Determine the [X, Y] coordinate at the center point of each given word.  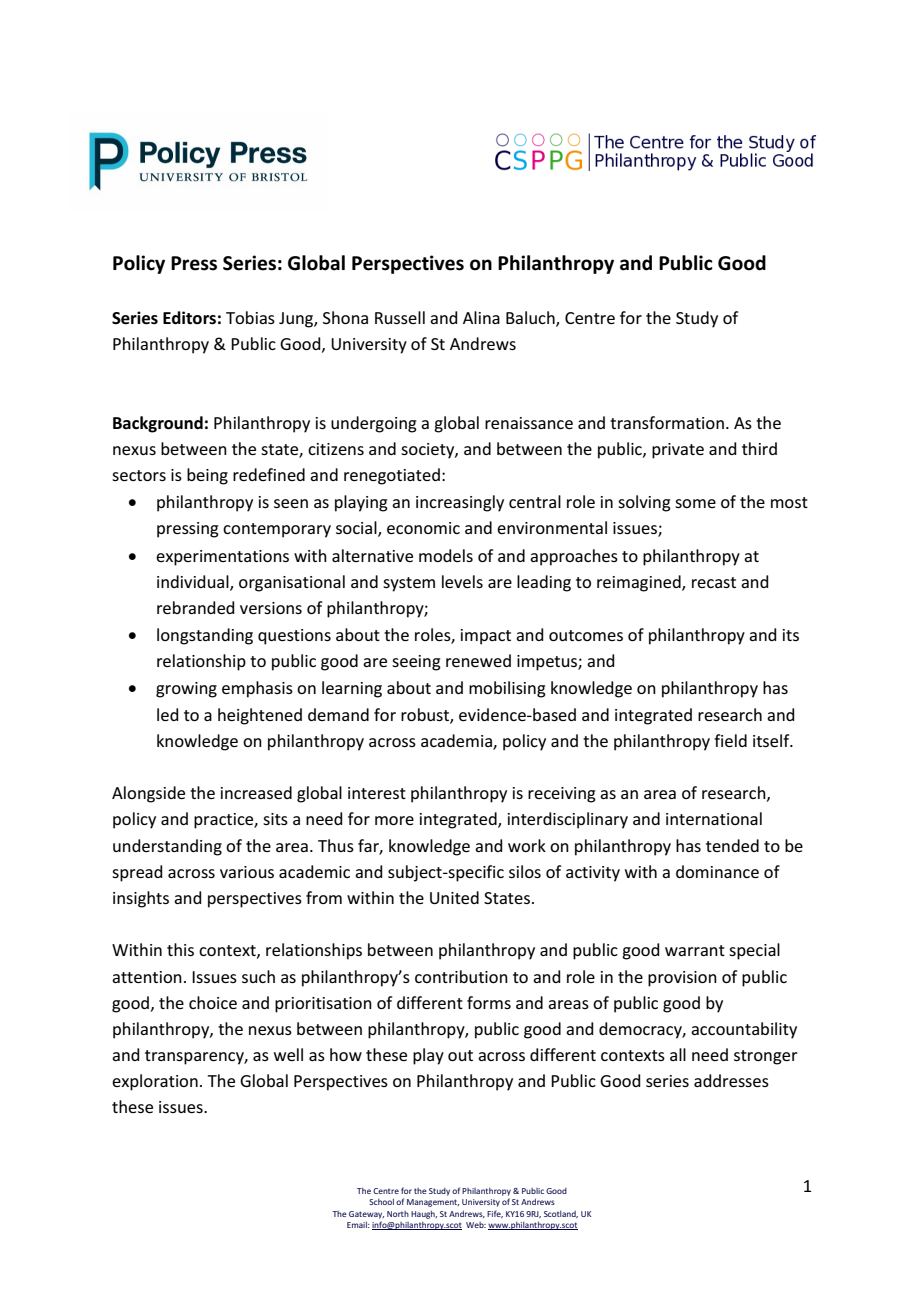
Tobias [250, 317]
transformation [667, 422]
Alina [481, 317]
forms [489, 1002]
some [695, 503]
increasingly [460, 503]
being [207, 476]
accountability [744, 1030]
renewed [478, 660]
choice [213, 1002]
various [247, 872]
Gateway [366, 1215]
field [730, 740]
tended [732, 845]
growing [186, 690]
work [527, 845]
